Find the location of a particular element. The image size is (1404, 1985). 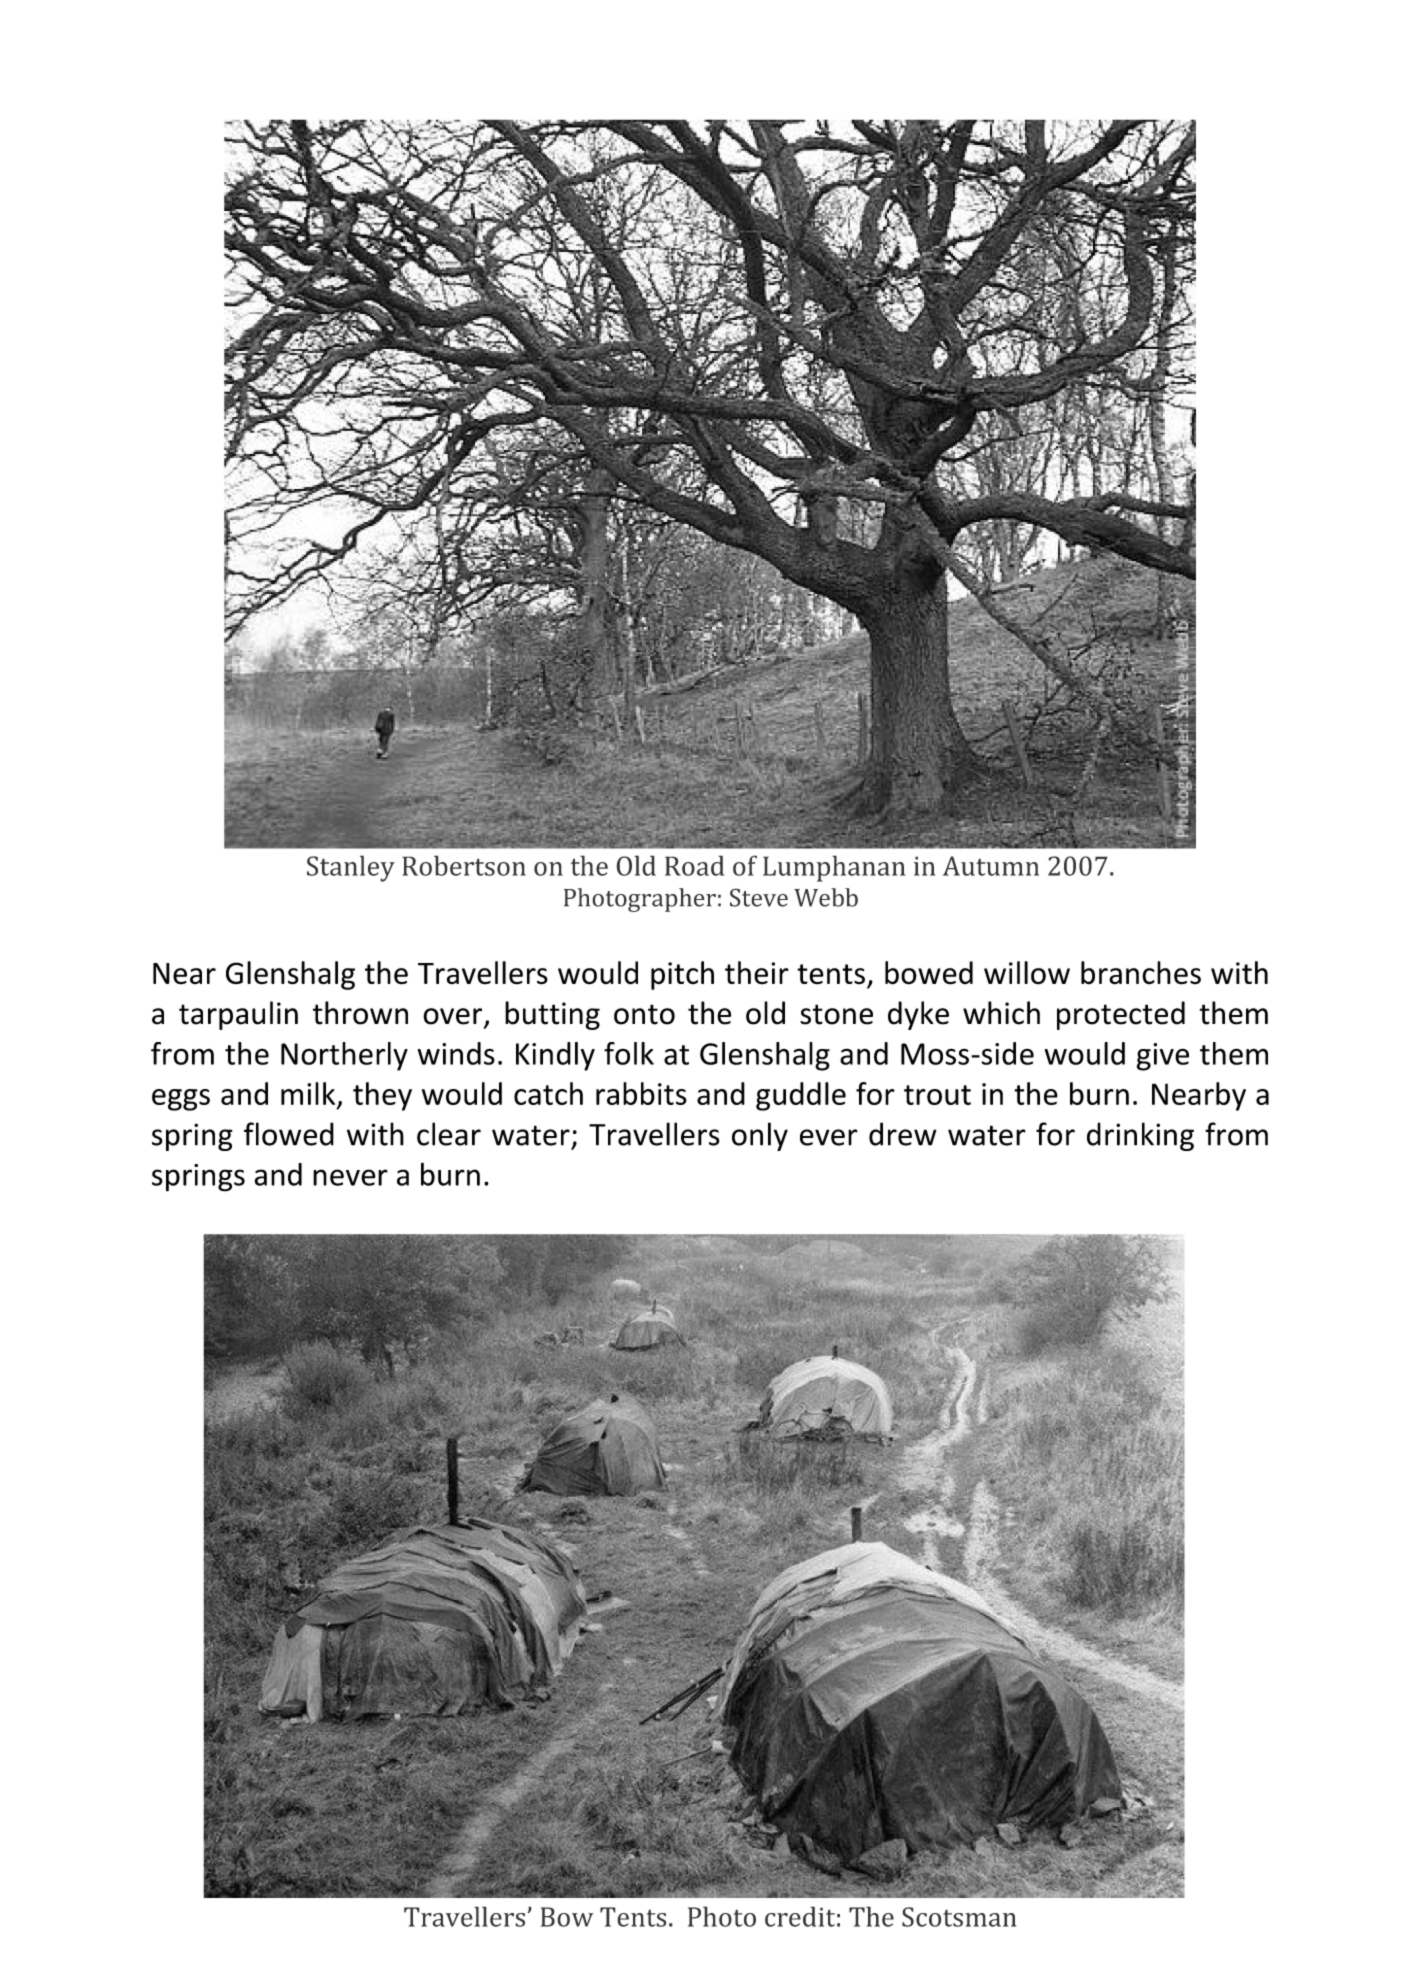

give is located at coordinates (1162, 1057).
